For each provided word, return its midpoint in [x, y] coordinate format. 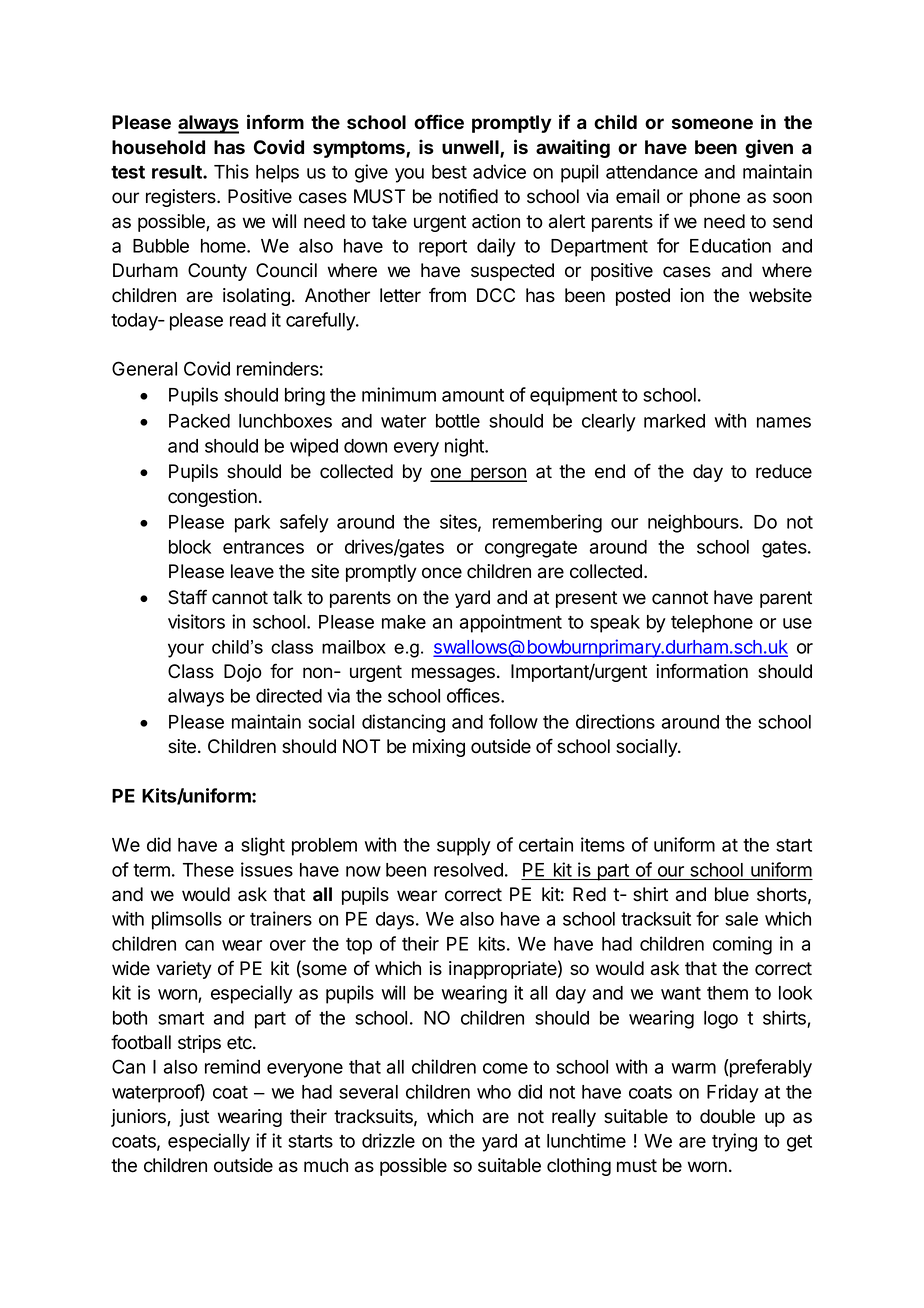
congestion [212, 498]
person [498, 474]
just [194, 1118]
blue [732, 894]
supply [464, 847]
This [231, 171]
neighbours [694, 523]
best [449, 172]
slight [263, 846]
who [494, 1092]
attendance [652, 172]
